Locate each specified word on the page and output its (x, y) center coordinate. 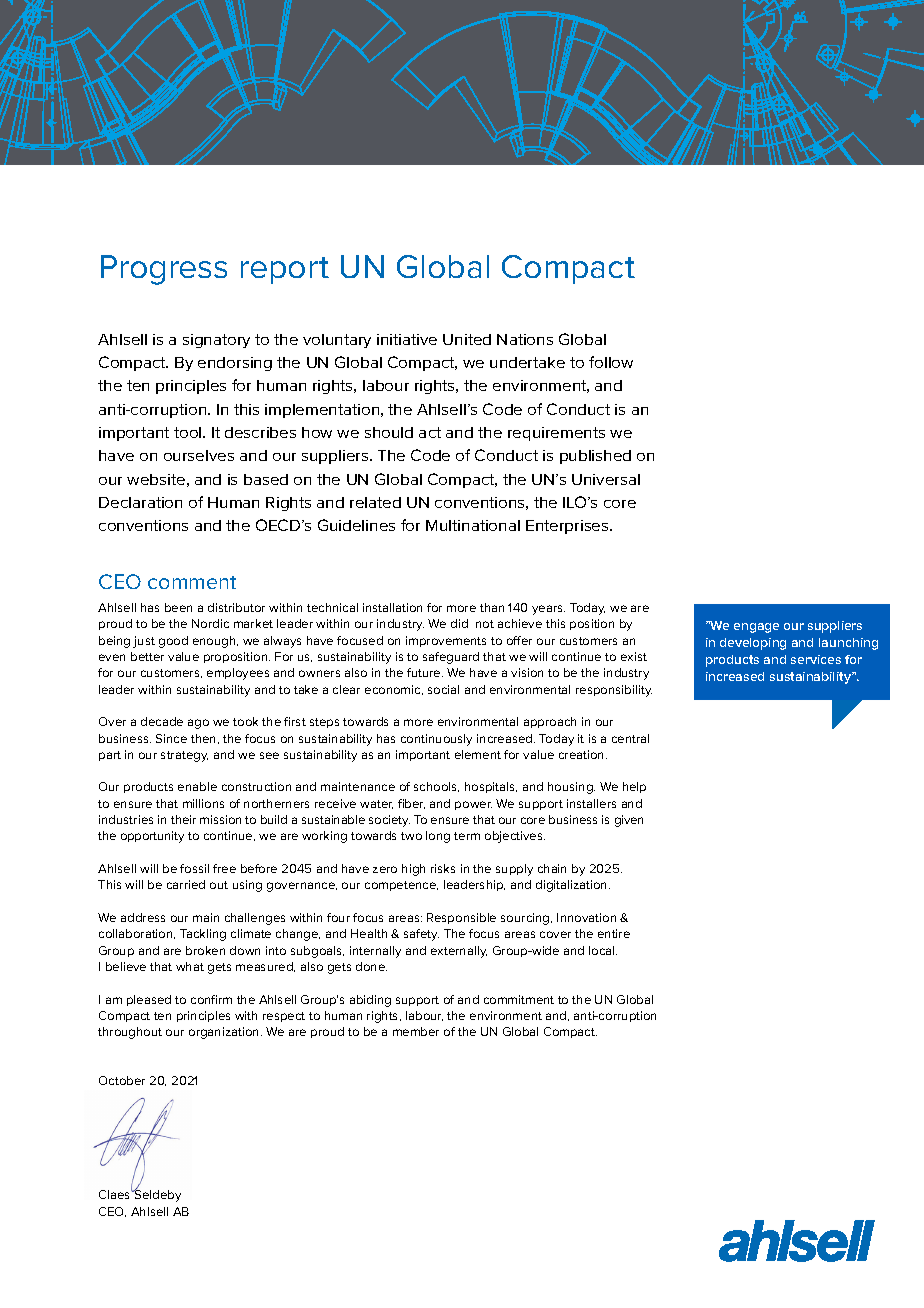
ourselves (199, 455)
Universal (606, 479)
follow (611, 362)
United (467, 339)
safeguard (451, 658)
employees (238, 674)
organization (225, 1033)
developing (753, 644)
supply (514, 870)
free (224, 868)
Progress (164, 270)
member (416, 1031)
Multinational (473, 525)
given (629, 821)
